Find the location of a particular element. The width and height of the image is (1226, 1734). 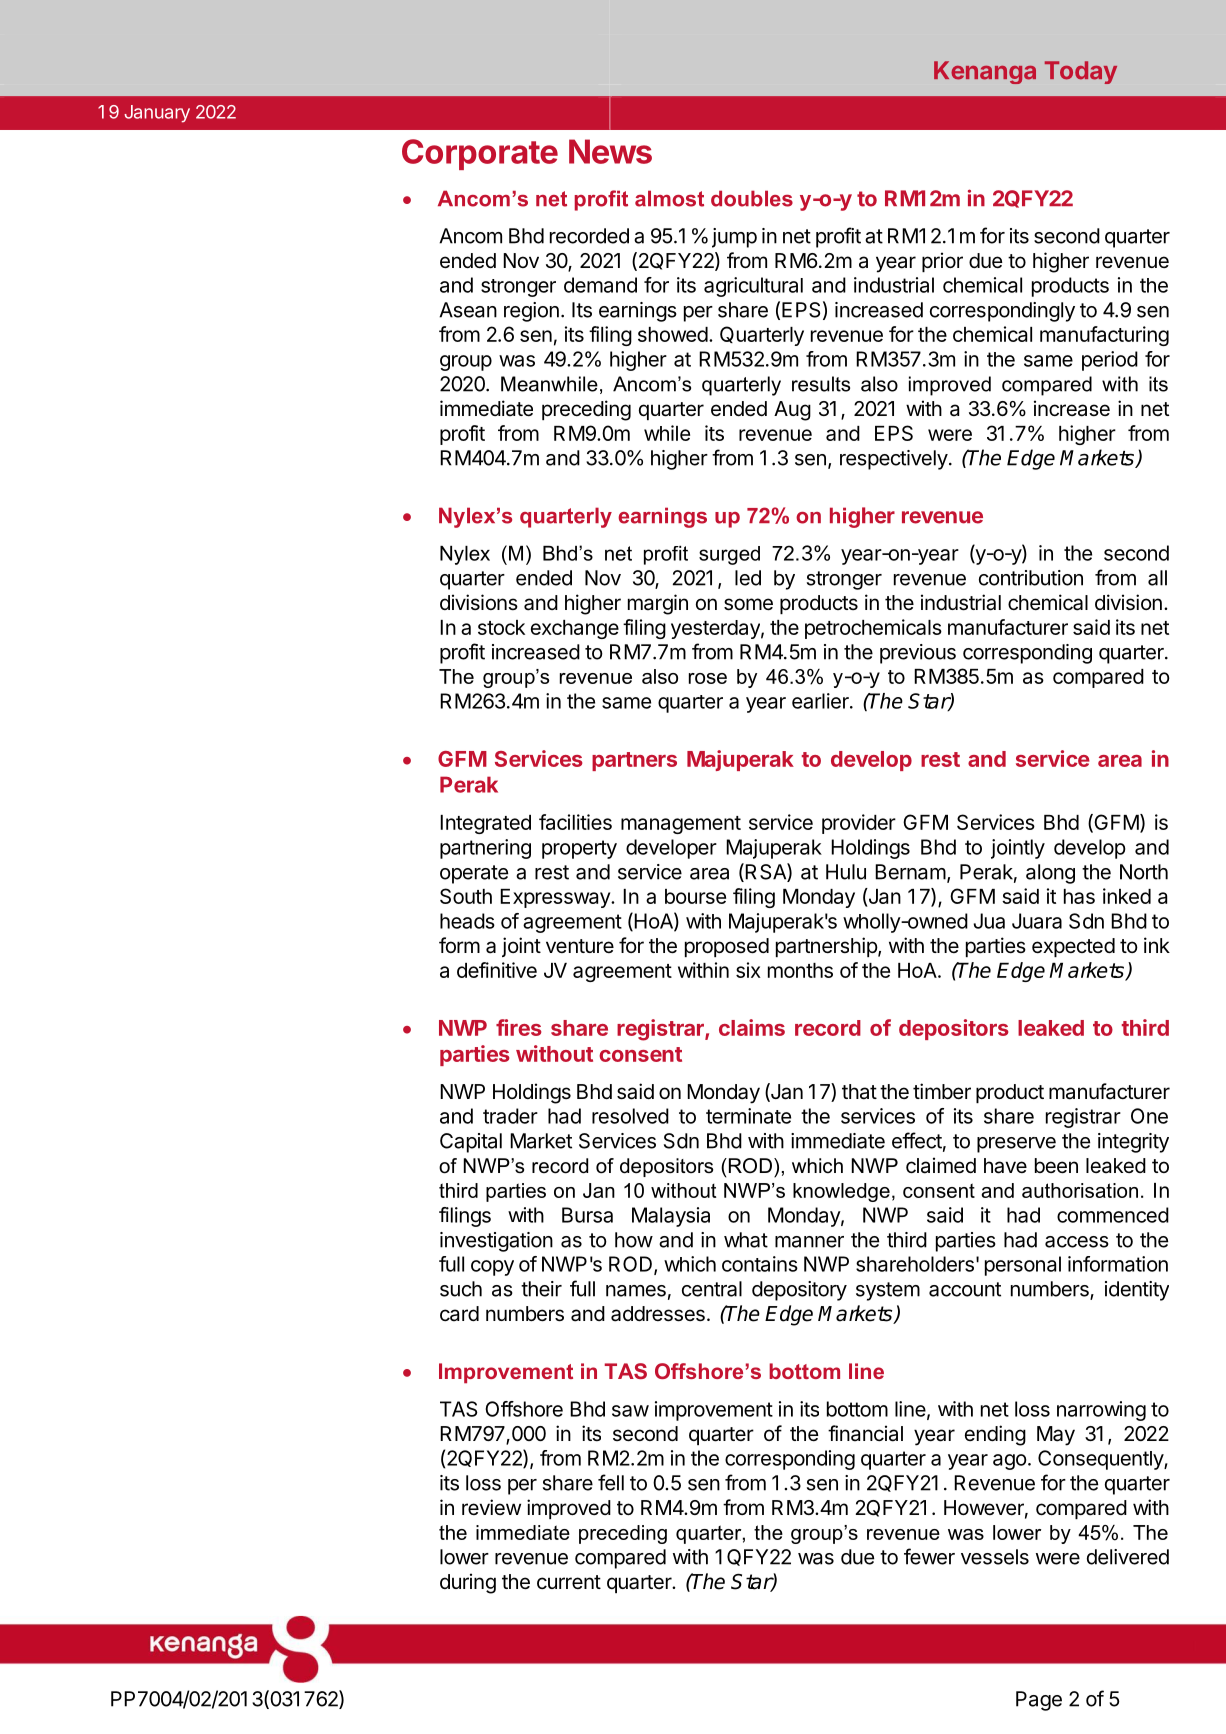

addresses is located at coordinates (658, 1314).
